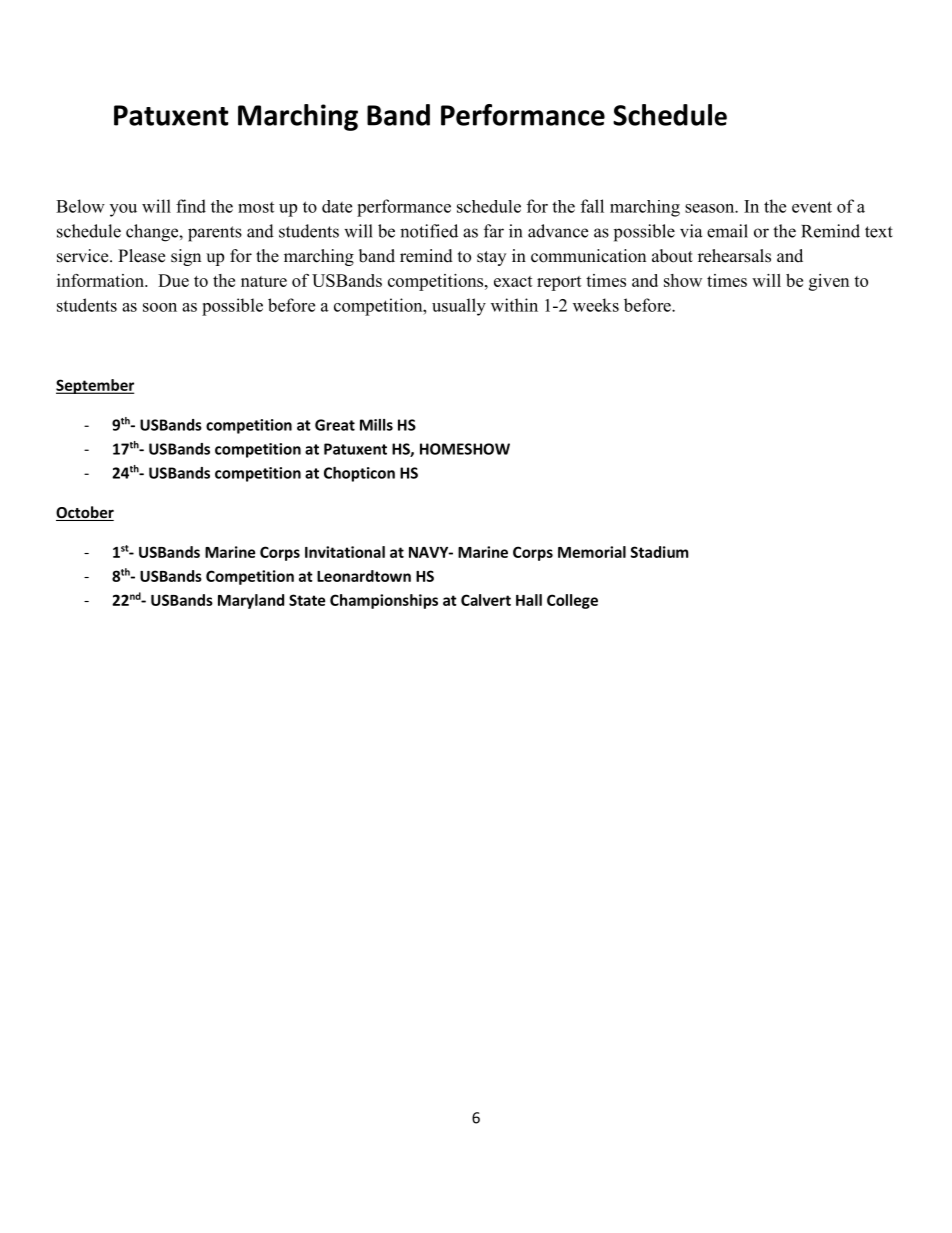  What do you see at coordinates (596, 305) in the page?
I see `weeks` at bounding box center [596, 305].
